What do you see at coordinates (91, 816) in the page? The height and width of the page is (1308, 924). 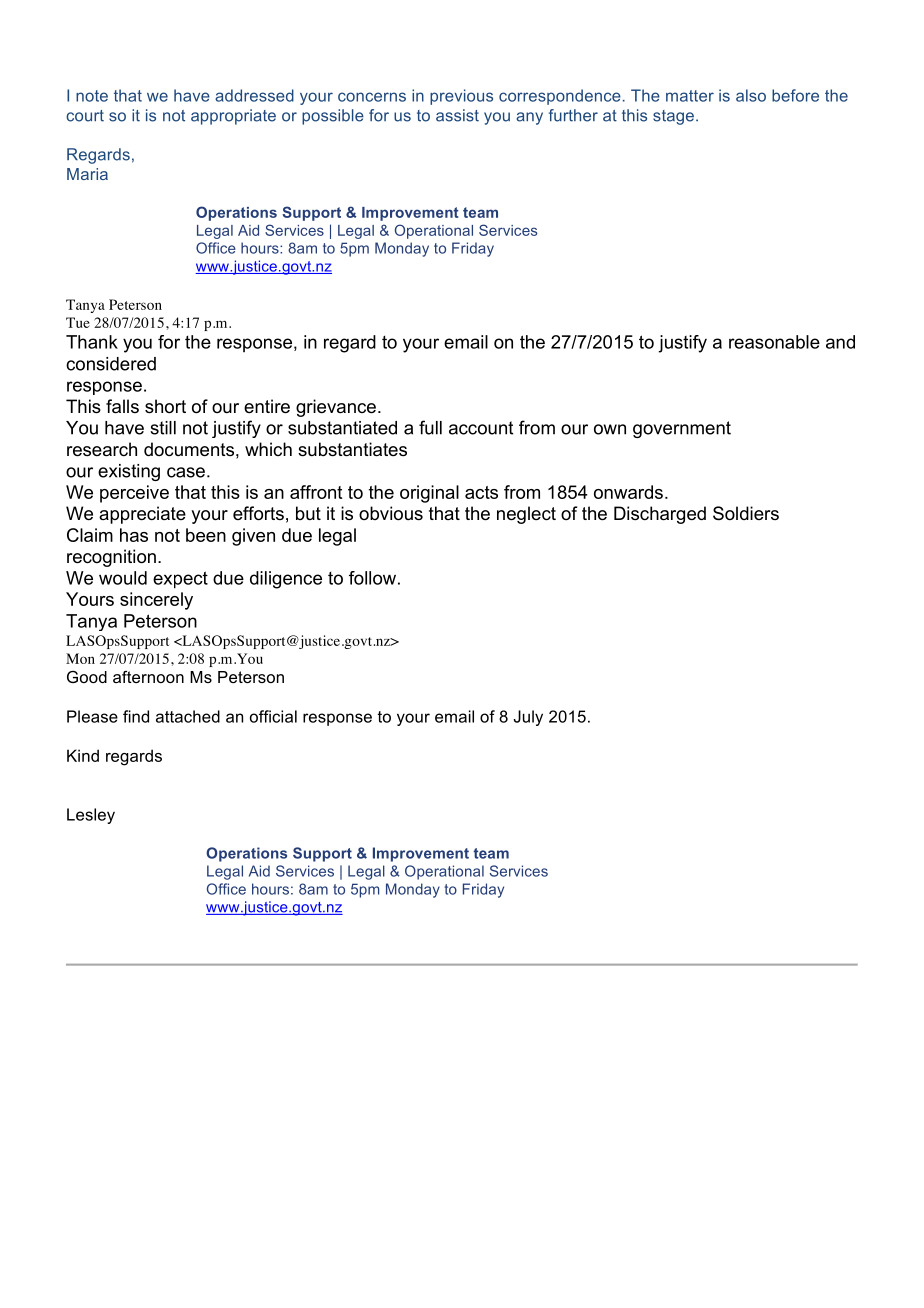 I see `Lesley` at bounding box center [91, 816].
